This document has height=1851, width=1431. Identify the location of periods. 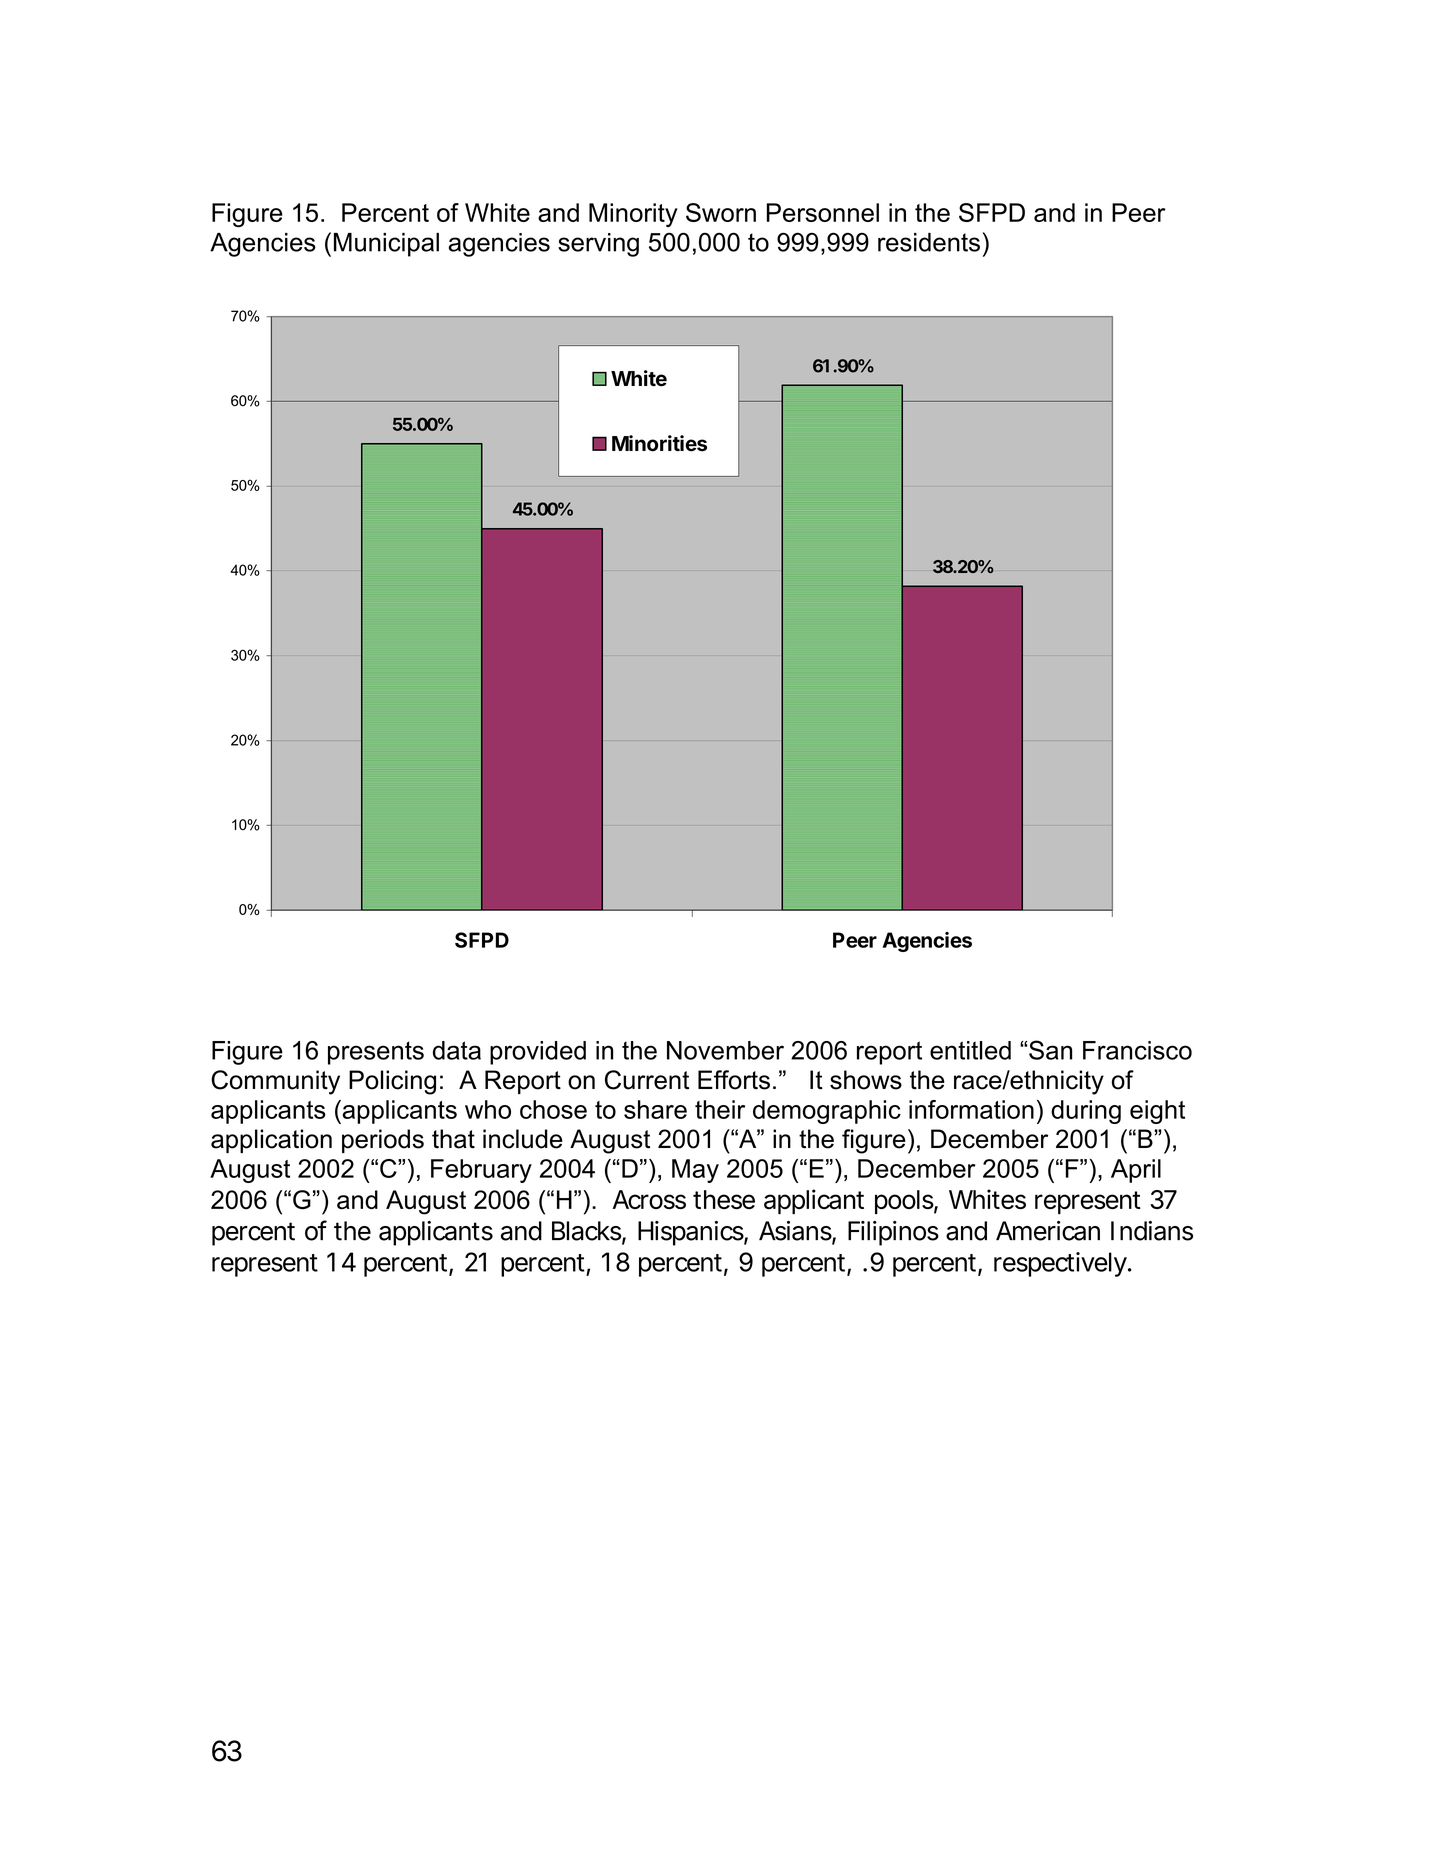
(383, 1141).
